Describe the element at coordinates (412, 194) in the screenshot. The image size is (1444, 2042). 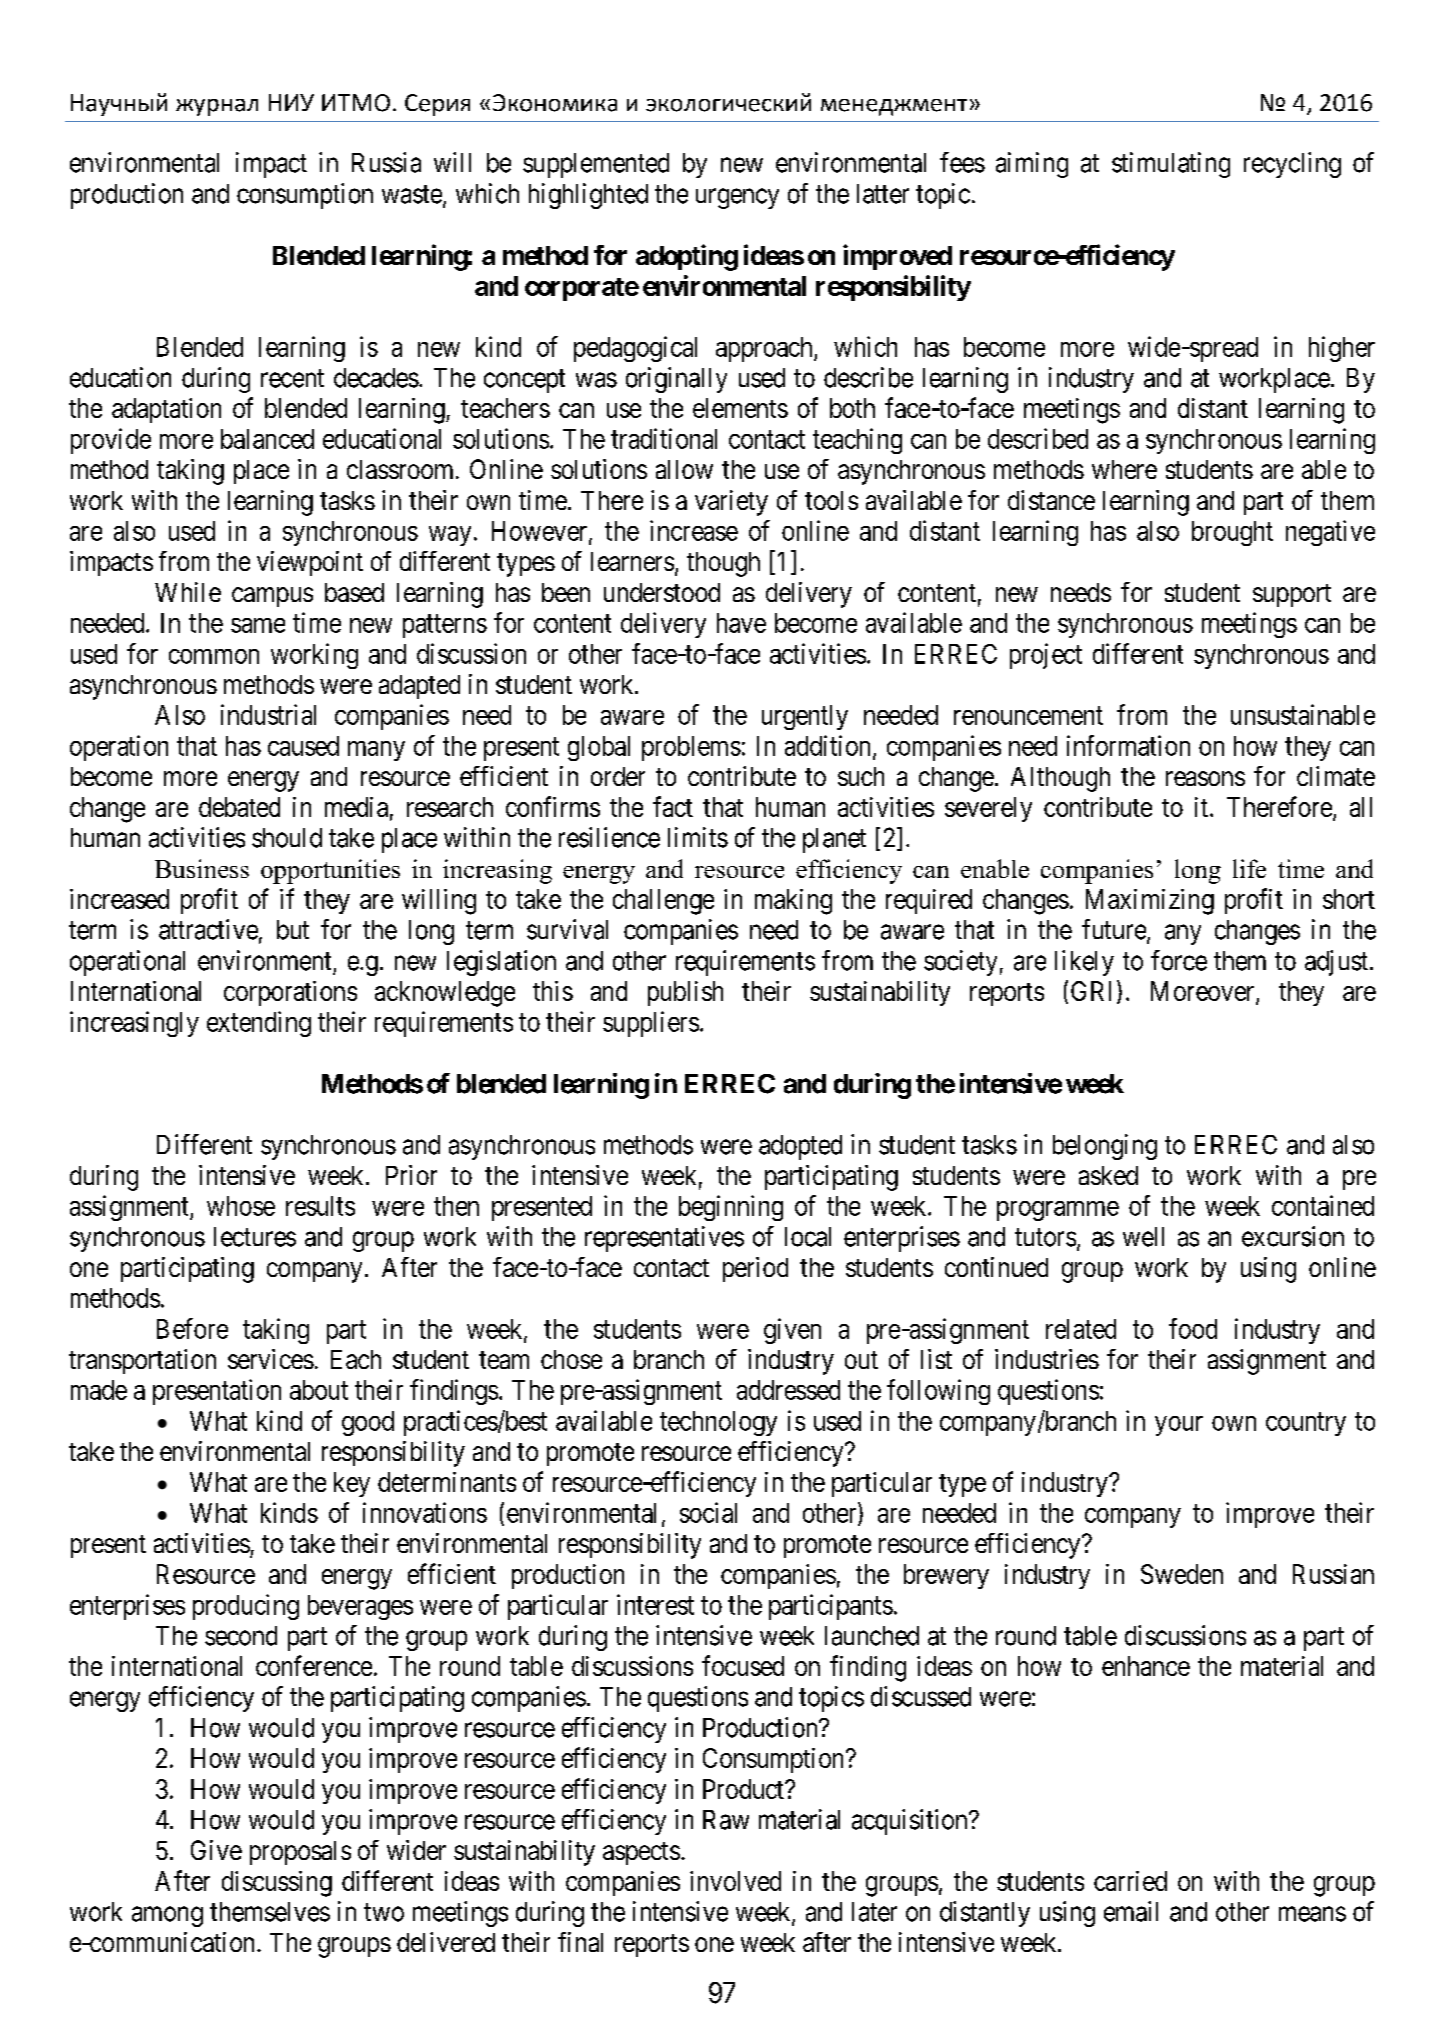
I see `waste` at that location.
